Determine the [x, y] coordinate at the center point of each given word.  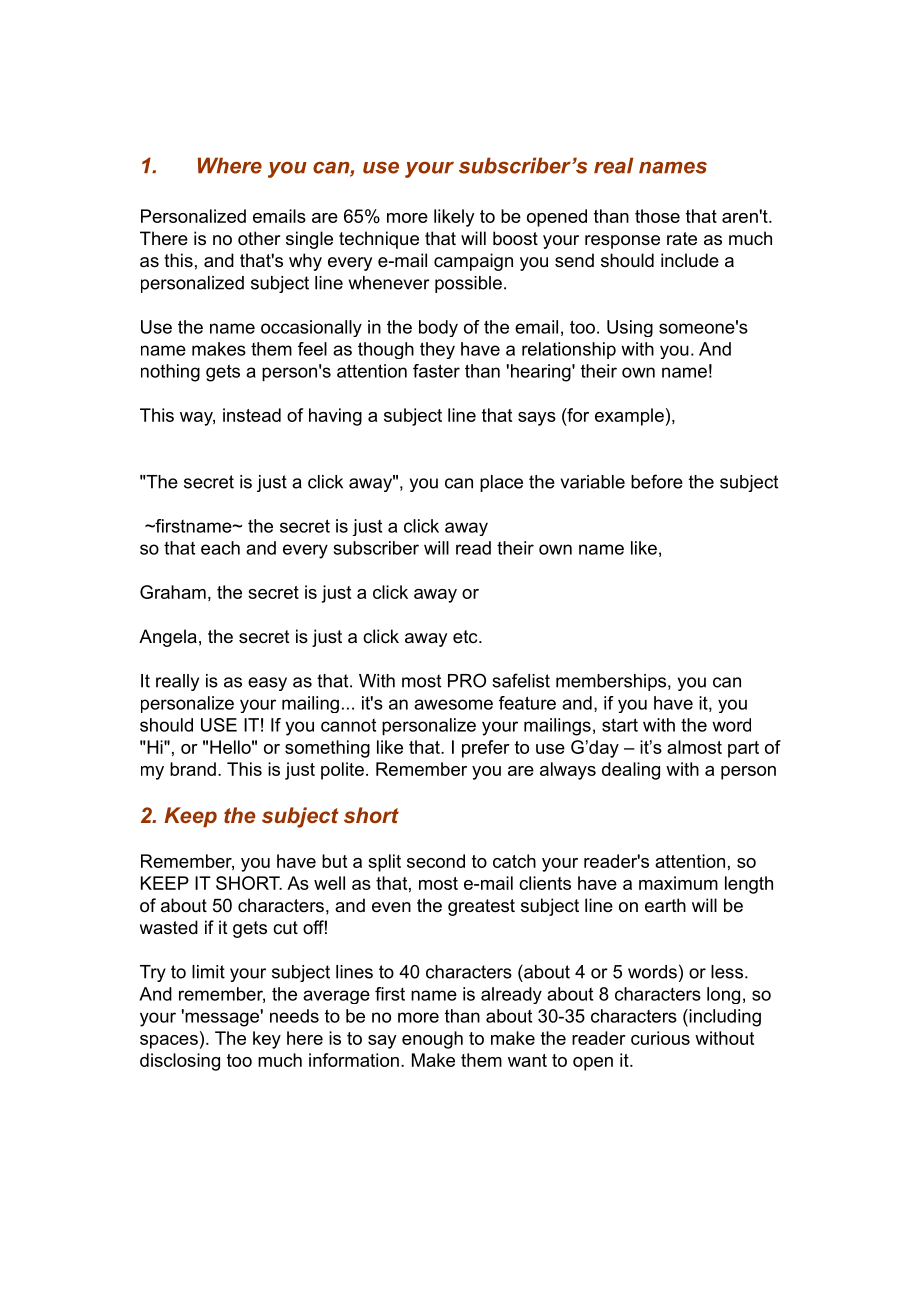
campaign [473, 262]
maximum [678, 883]
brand [193, 769]
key [267, 1040]
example [629, 417]
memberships [611, 682]
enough [432, 1040]
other [259, 238]
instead [252, 415]
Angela [168, 638]
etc [466, 636]
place [501, 483]
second [436, 861]
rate [682, 239]
